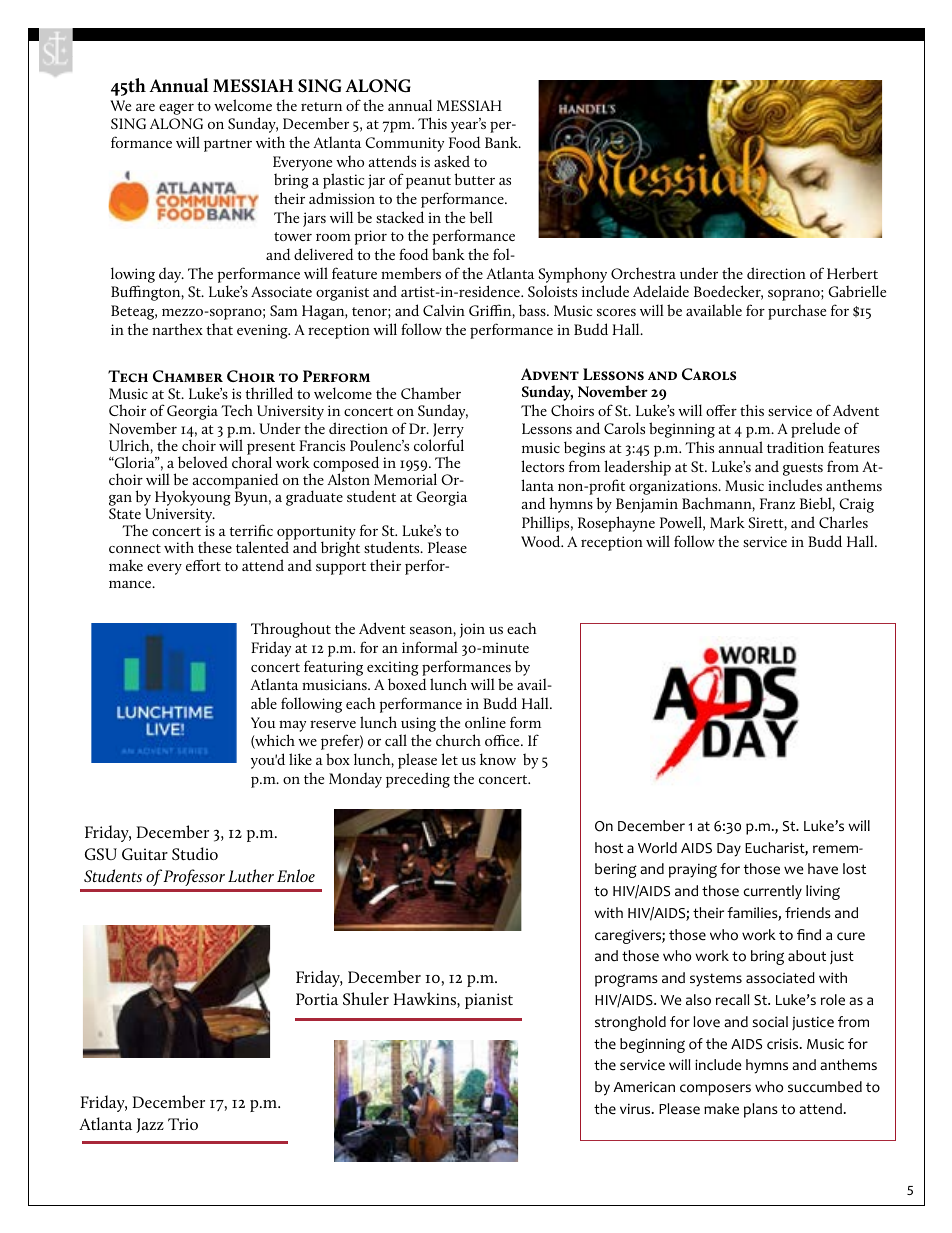 Image resolution: width=952 pixels, height=1233 pixels. I want to click on asked, so click(452, 161).
